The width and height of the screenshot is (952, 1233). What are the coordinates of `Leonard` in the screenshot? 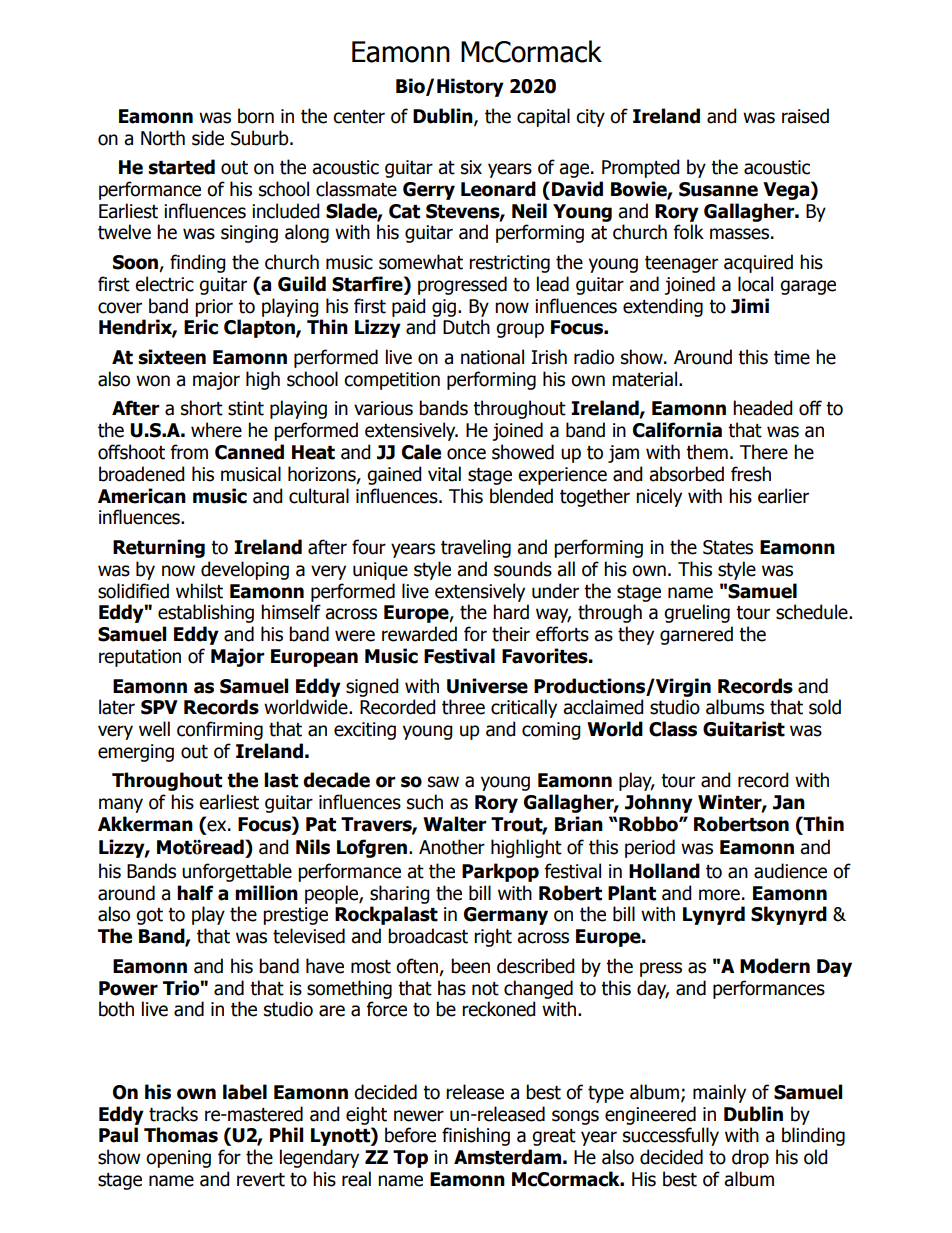 It's located at (498, 189).
